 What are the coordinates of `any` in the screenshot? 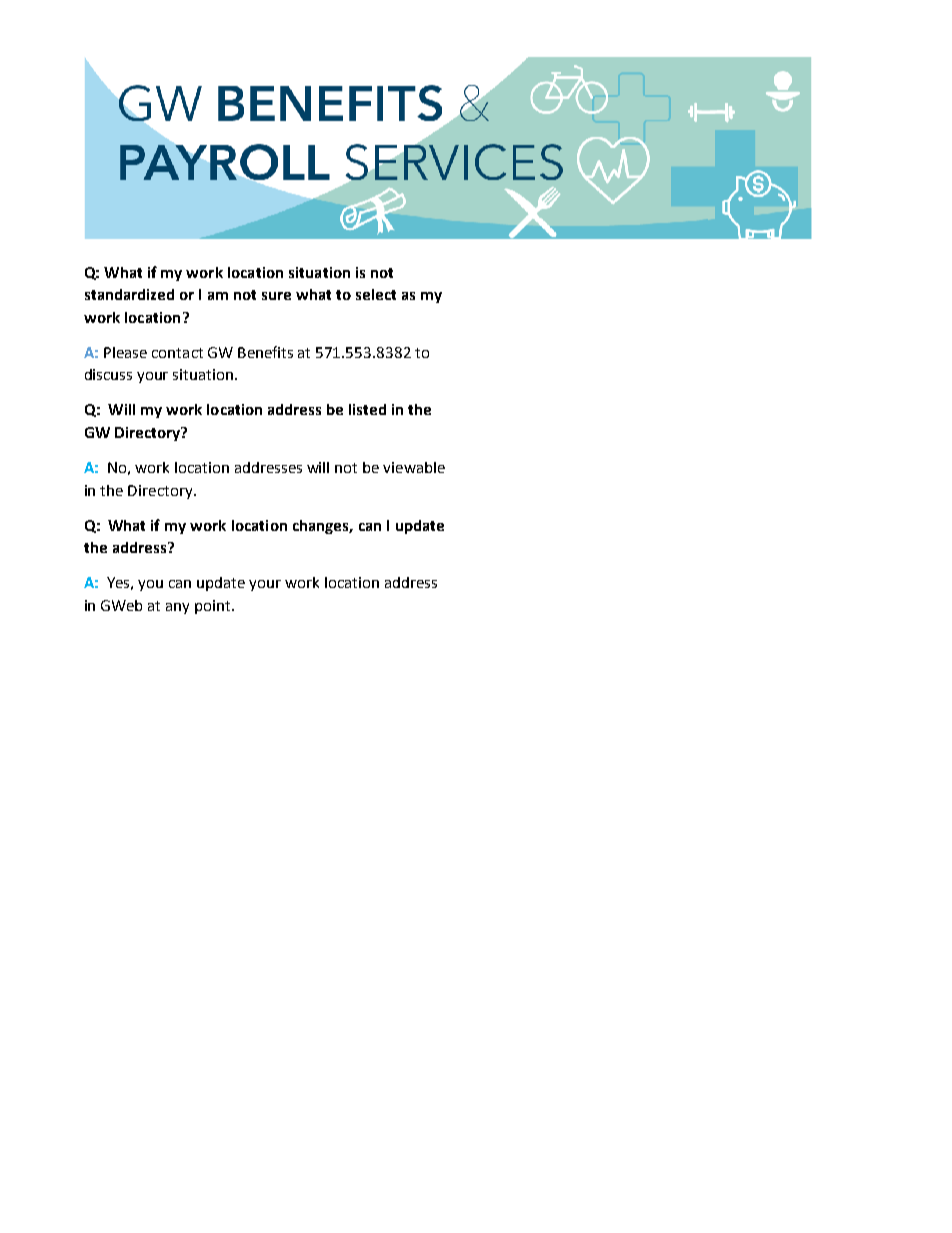 It's located at (177, 608).
